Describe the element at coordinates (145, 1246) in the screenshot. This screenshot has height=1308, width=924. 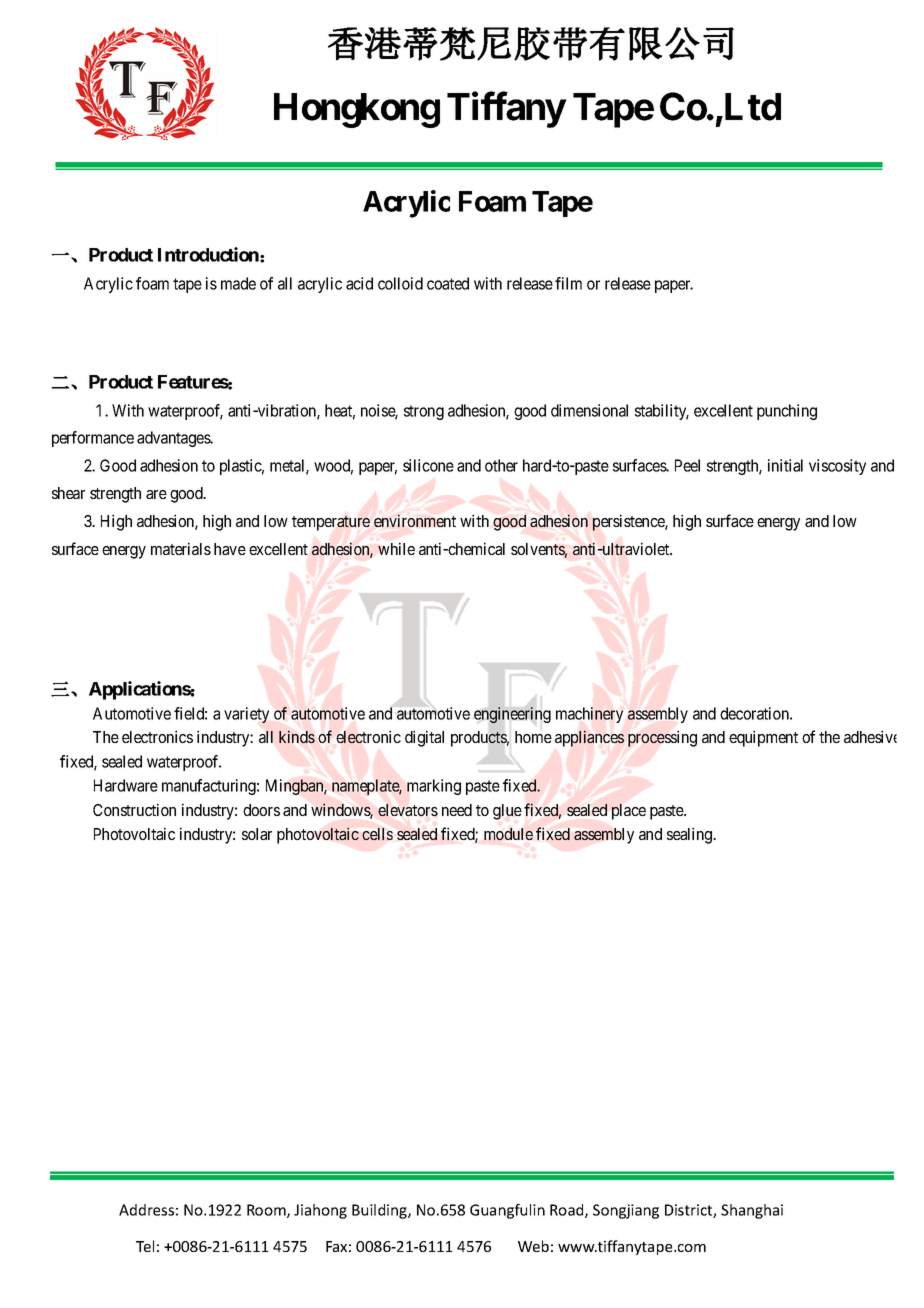
I see `Tel` at that location.
